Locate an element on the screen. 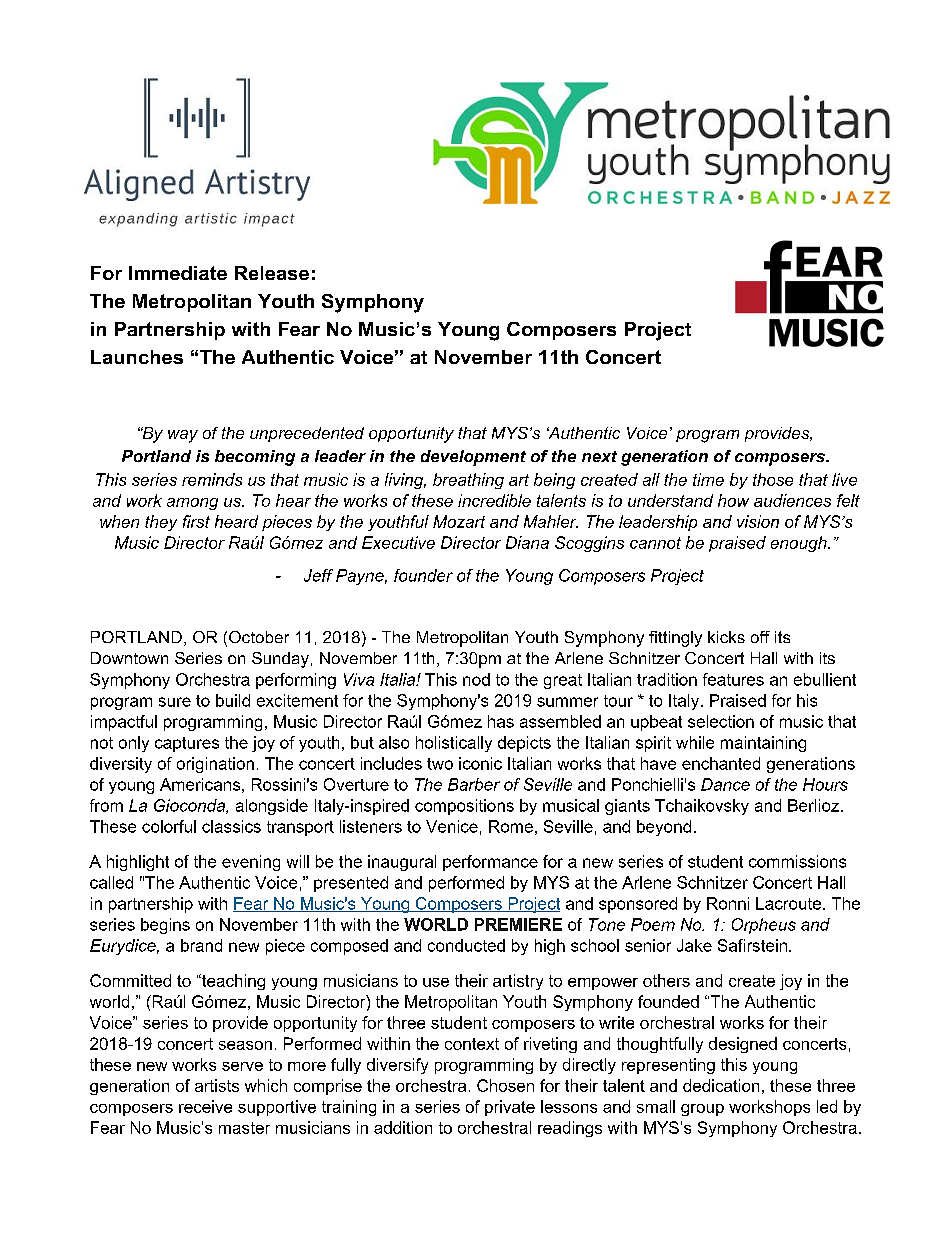  PREMIERE is located at coordinates (518, 924).
